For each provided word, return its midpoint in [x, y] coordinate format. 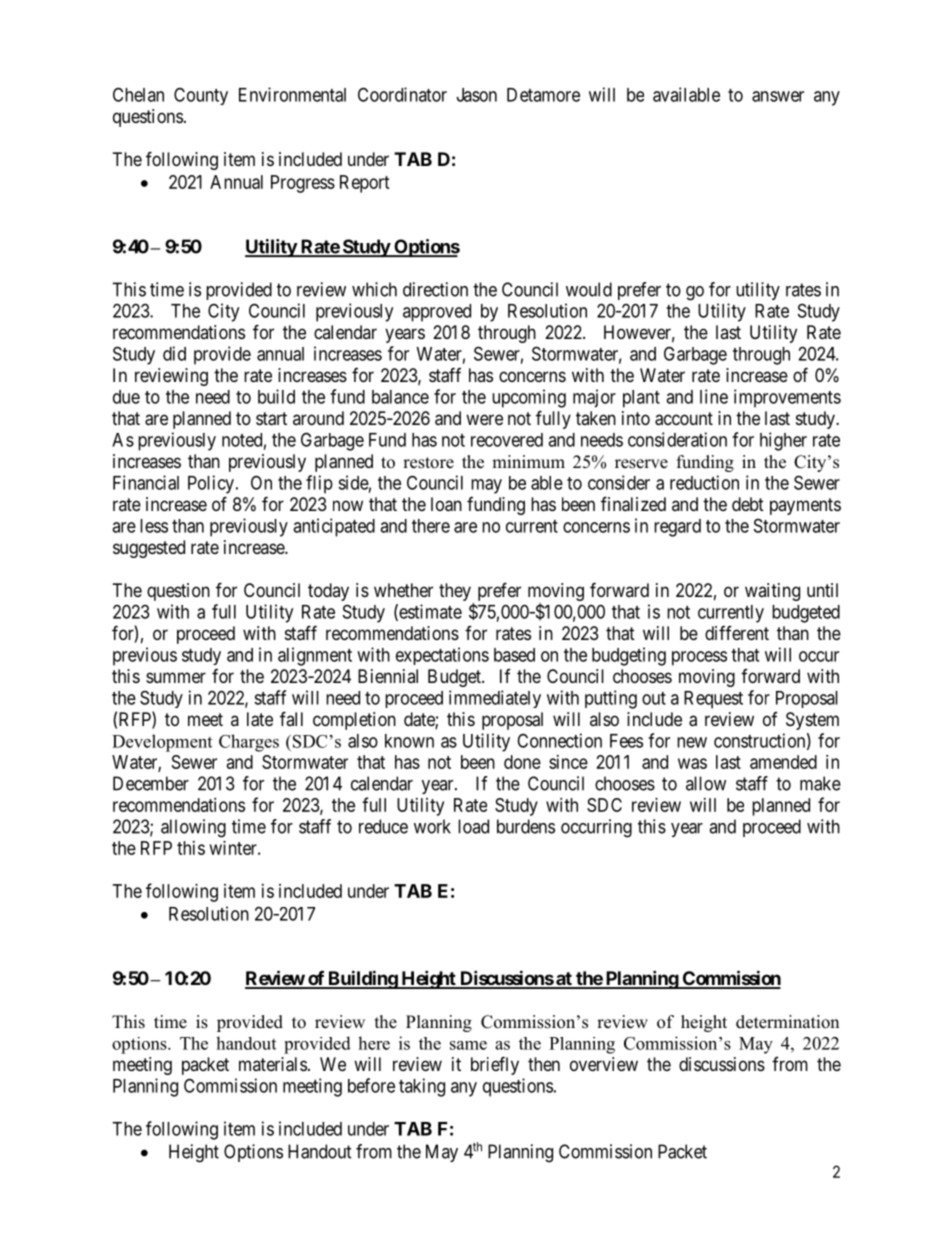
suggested [149, 549]
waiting [772, 592]
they [455, 592]
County [201, 96]
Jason [477, 95]
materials [273, 1064]
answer [778, 96]
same [468, 1045]
